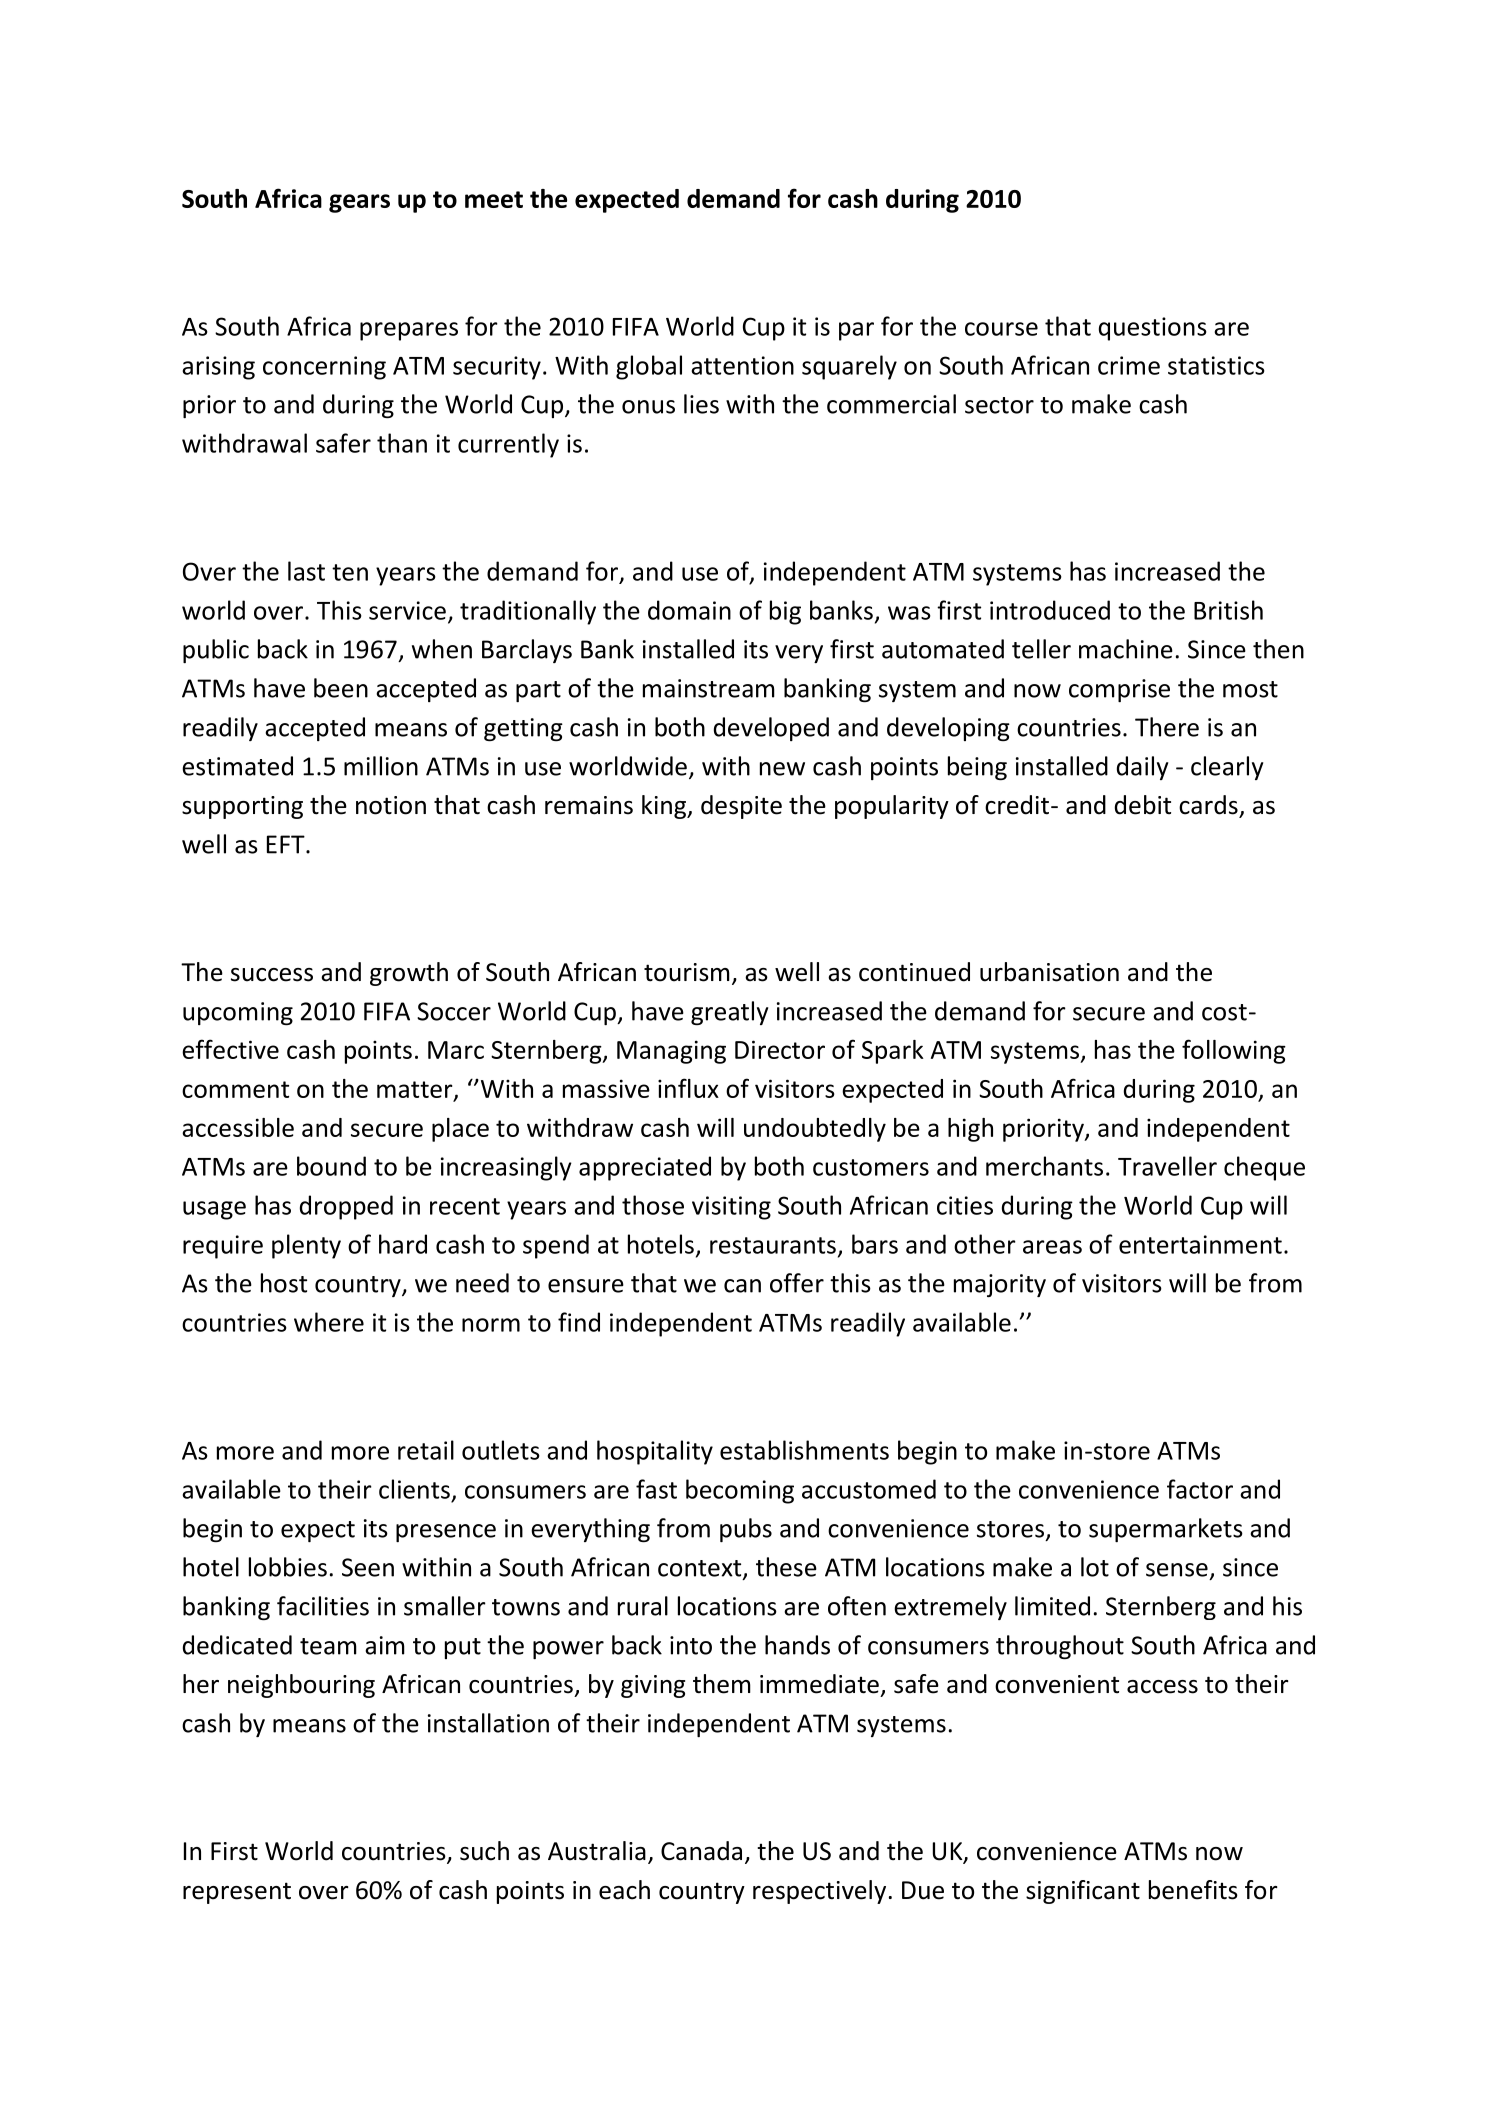 The image size is (1500, 2121). Describe the element at coordinates (741, 807) in the image. I see `despite` at that location.
